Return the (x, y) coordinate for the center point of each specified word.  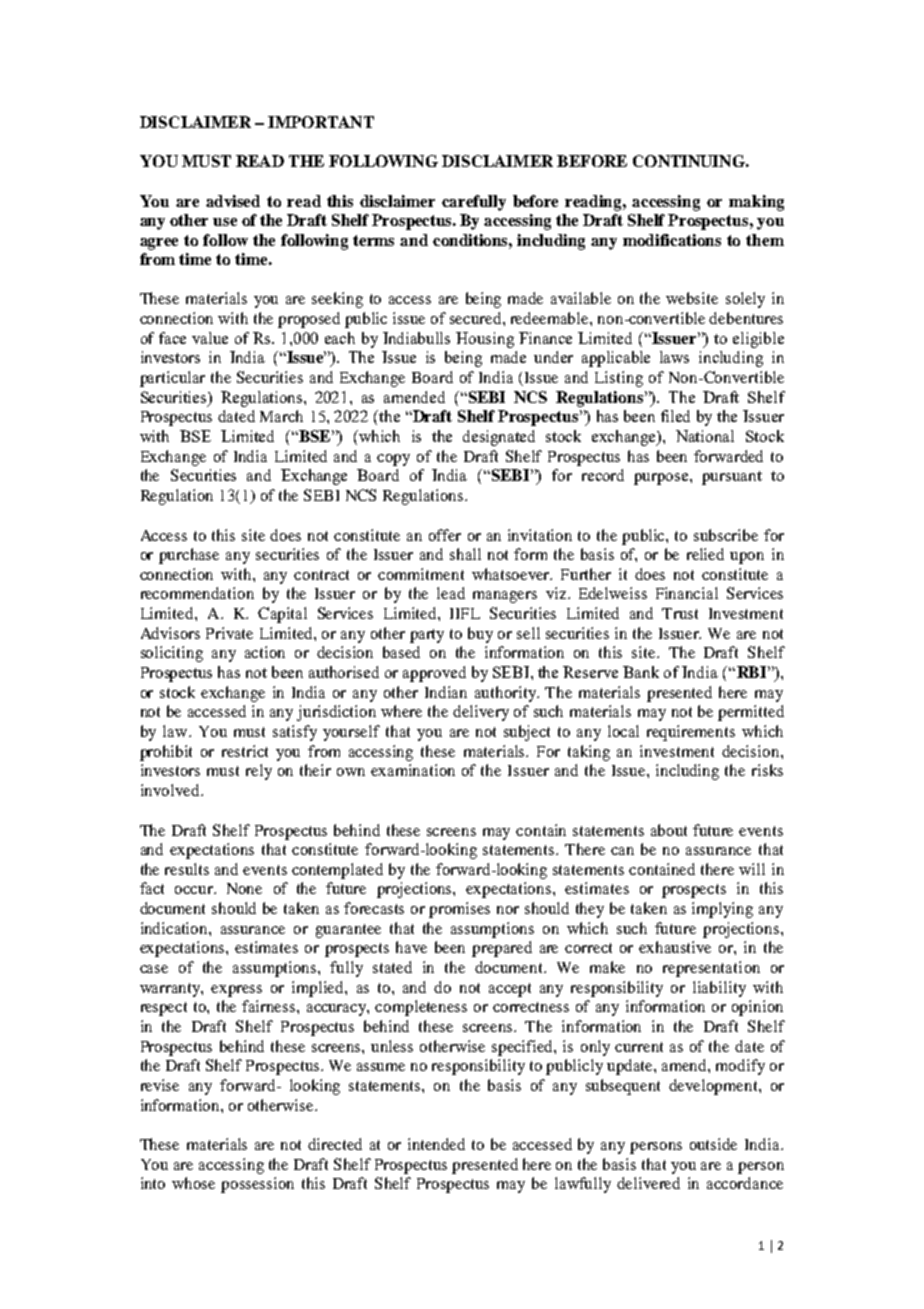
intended (436, 1144)
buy (480, 635)
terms (373, 240)
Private (229, 633)
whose (193, 1183)
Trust (680, 613)
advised (233, 201)
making (756, 203)
